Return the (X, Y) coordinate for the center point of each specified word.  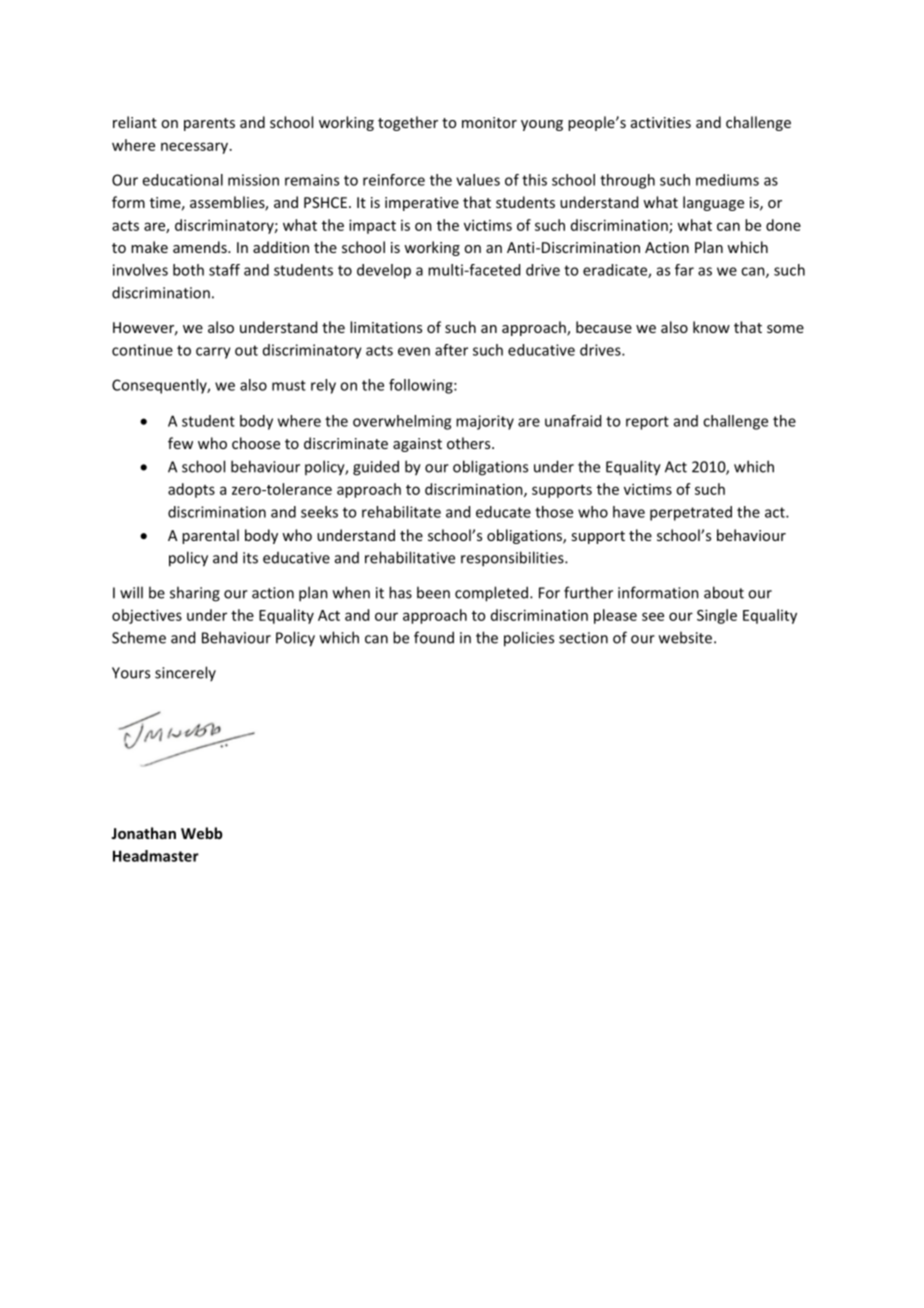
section (583, 638)
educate (503, 512)
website (687, 637)
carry (213, 353)
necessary (194, 148)
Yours (131, 673)
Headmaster (156, 856)
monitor (489, 122)
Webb (202, 833)
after (451, 350)
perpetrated (691, 513)
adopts (191, 490)
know (711, 327)
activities (661, 122)
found (434, 637)
